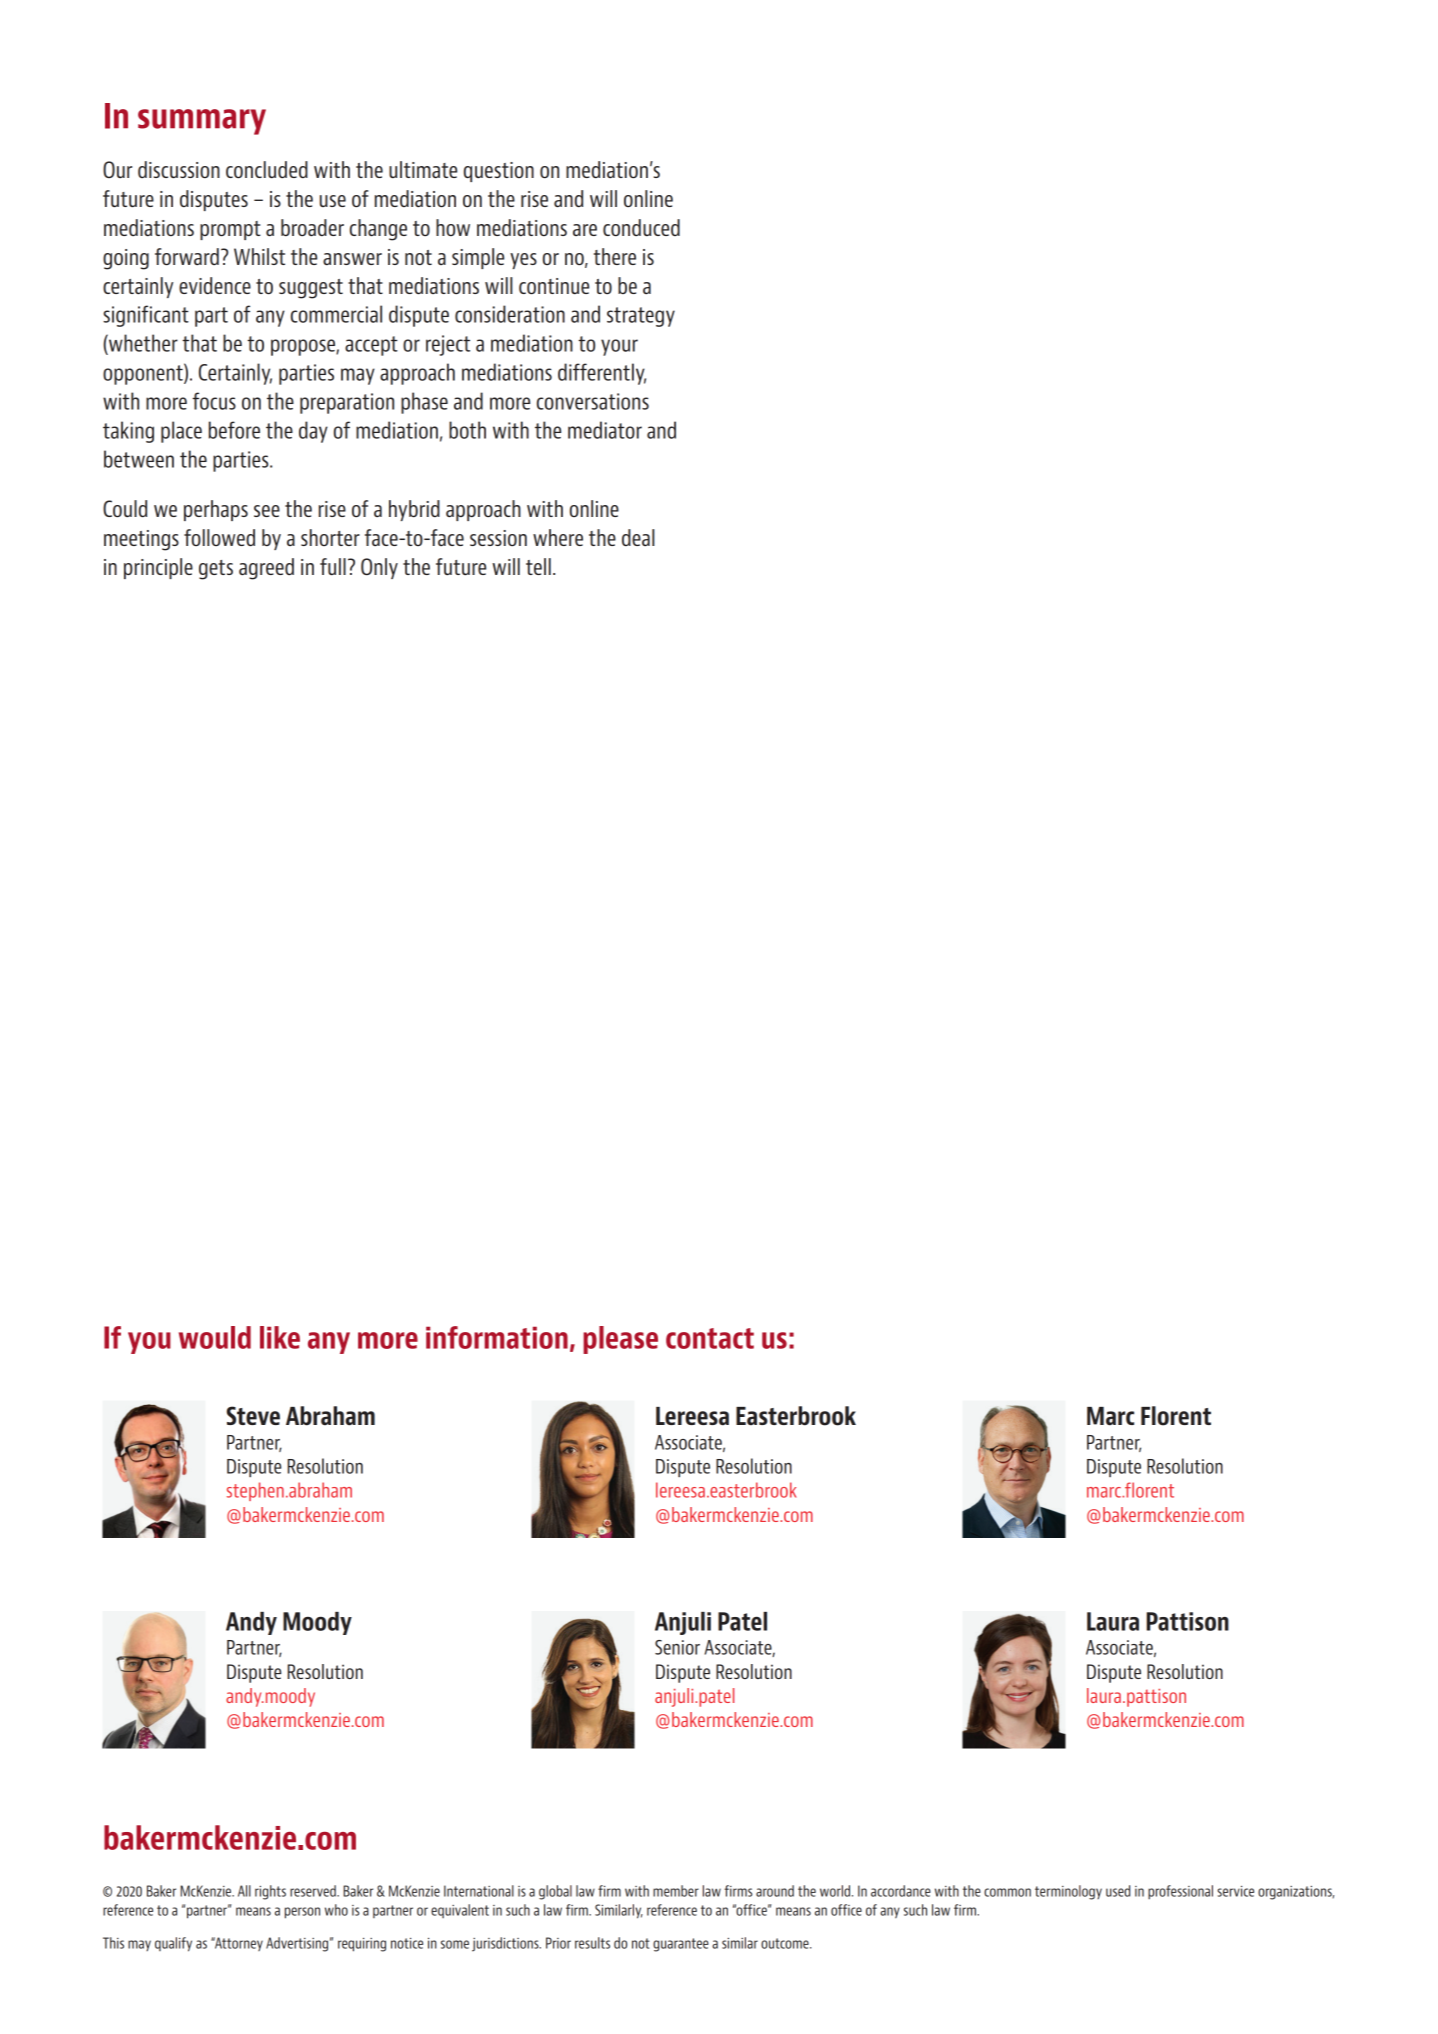  What do you see at coordinates (244, 1891) in the page?
I see `All` at bounding box center [244, 1891].
